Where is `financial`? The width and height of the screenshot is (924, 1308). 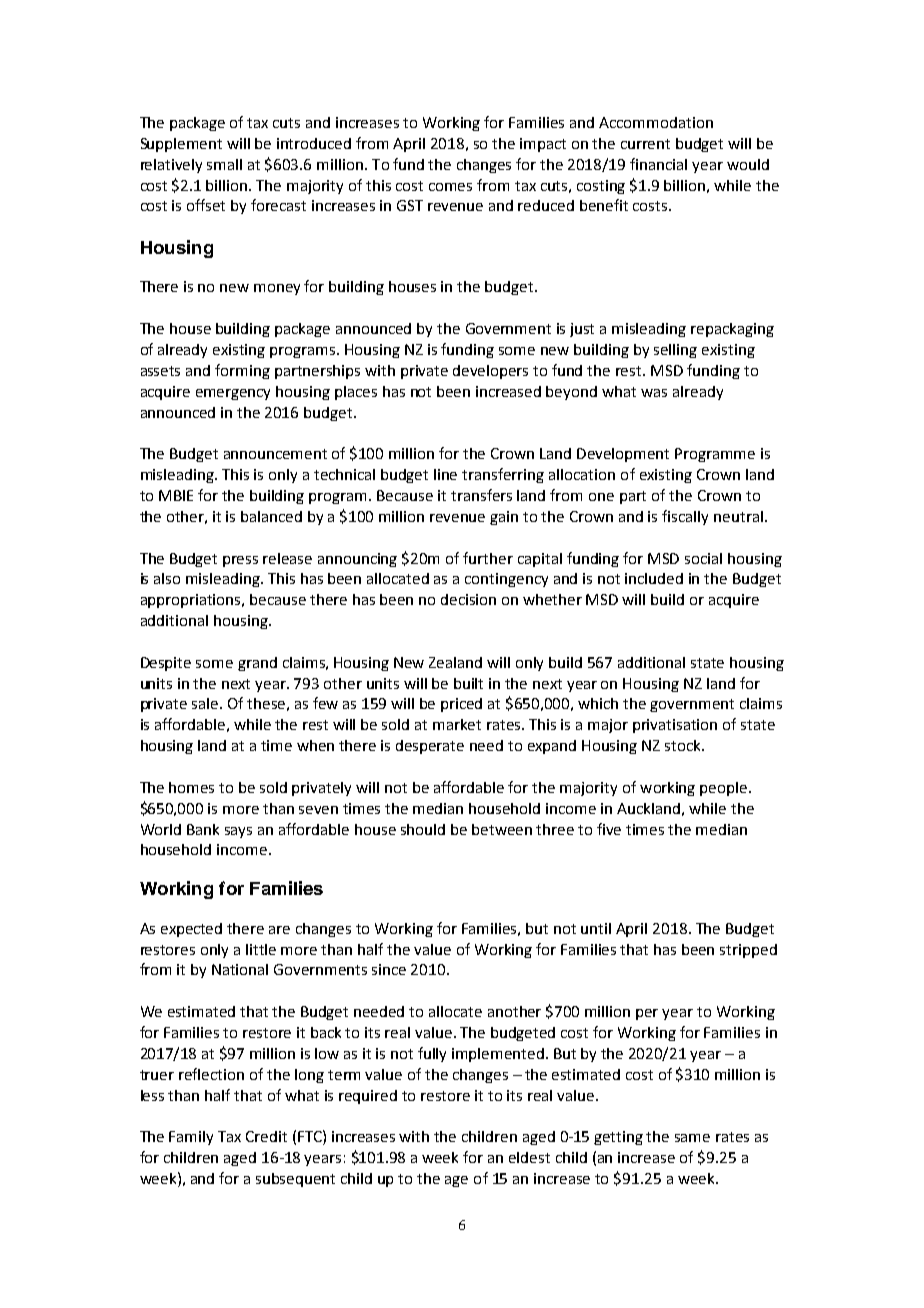 financial is located at coordinates (658, 164).
